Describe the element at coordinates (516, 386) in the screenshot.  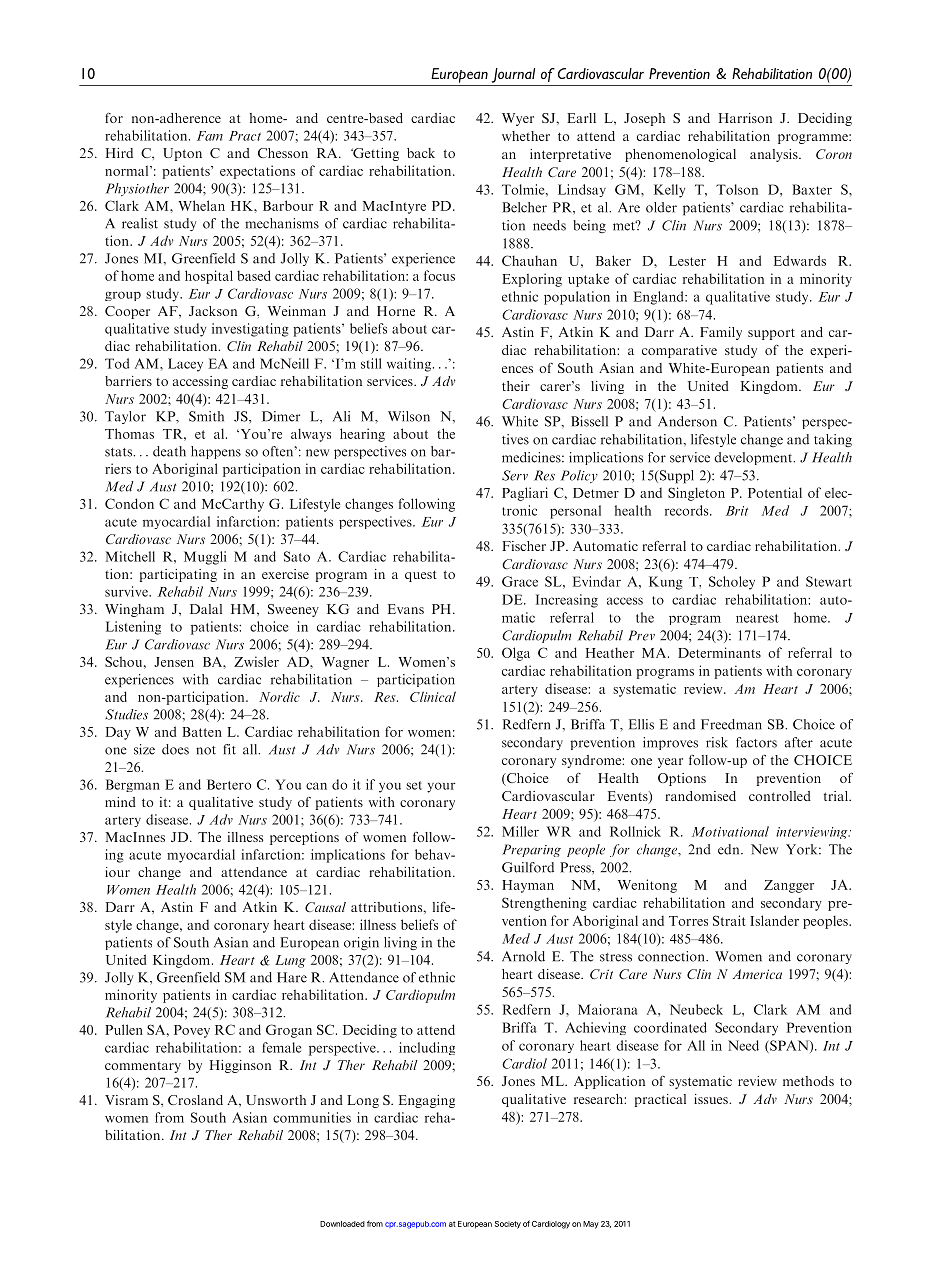
I see `their` at that location.
